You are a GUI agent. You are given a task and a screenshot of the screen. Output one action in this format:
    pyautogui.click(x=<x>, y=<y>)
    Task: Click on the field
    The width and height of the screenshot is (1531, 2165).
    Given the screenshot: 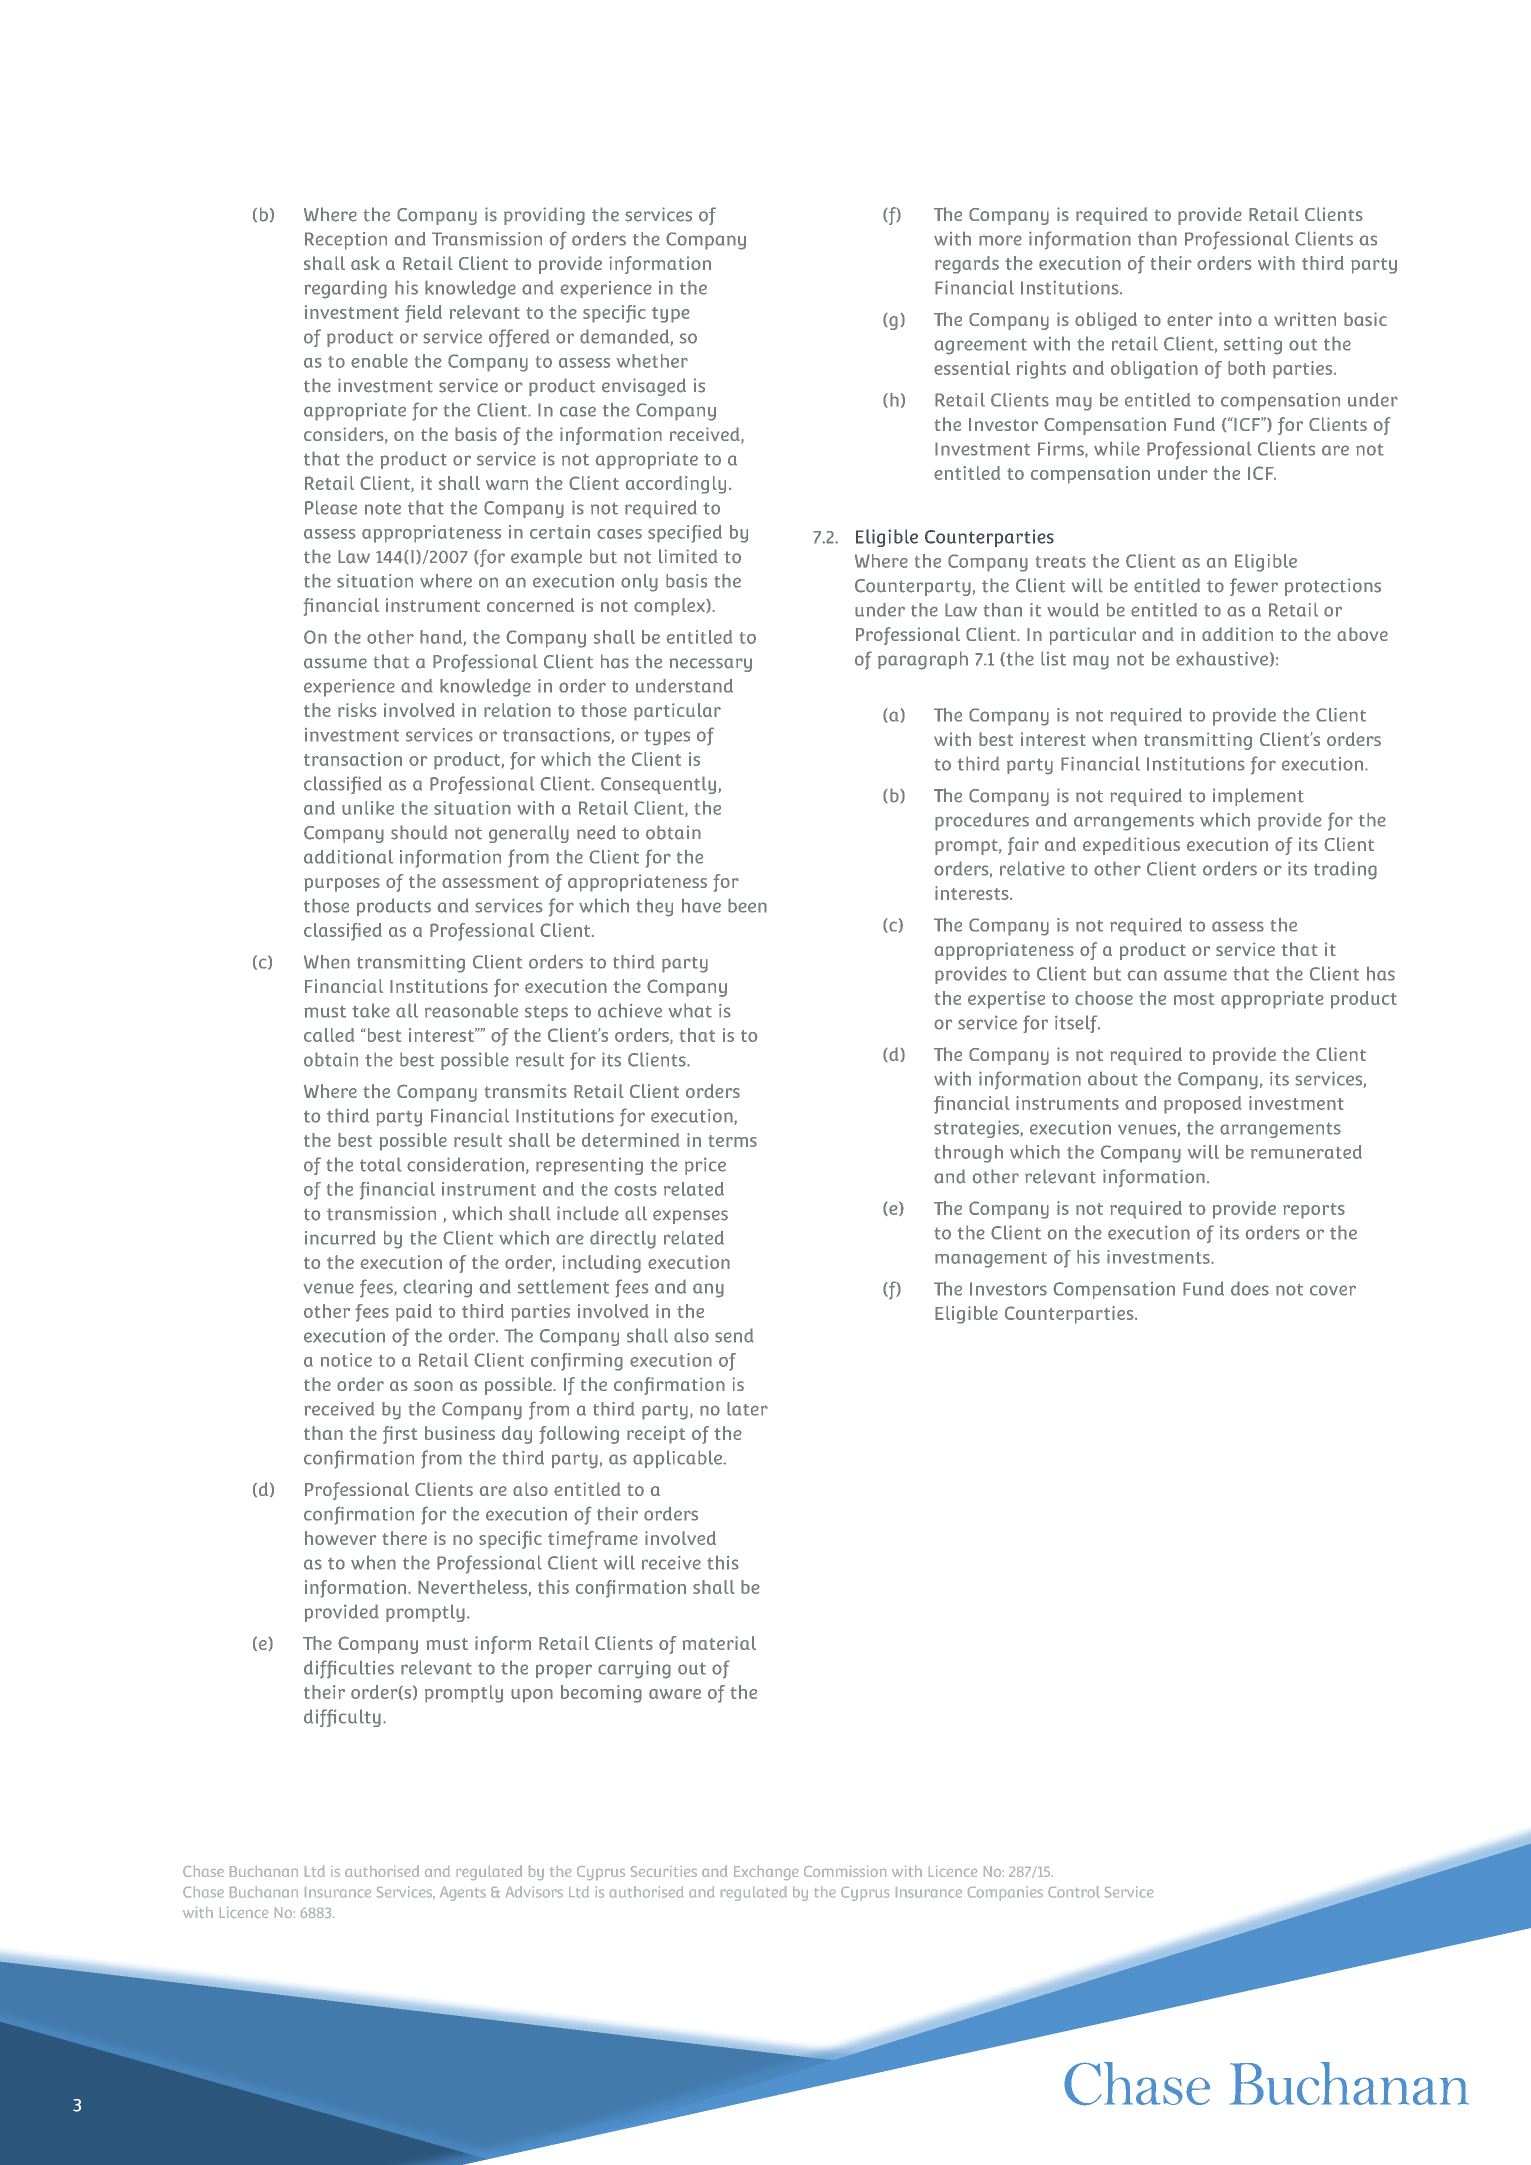 What is the action you would take?
    pyautogui.click(x=423, y=314)
